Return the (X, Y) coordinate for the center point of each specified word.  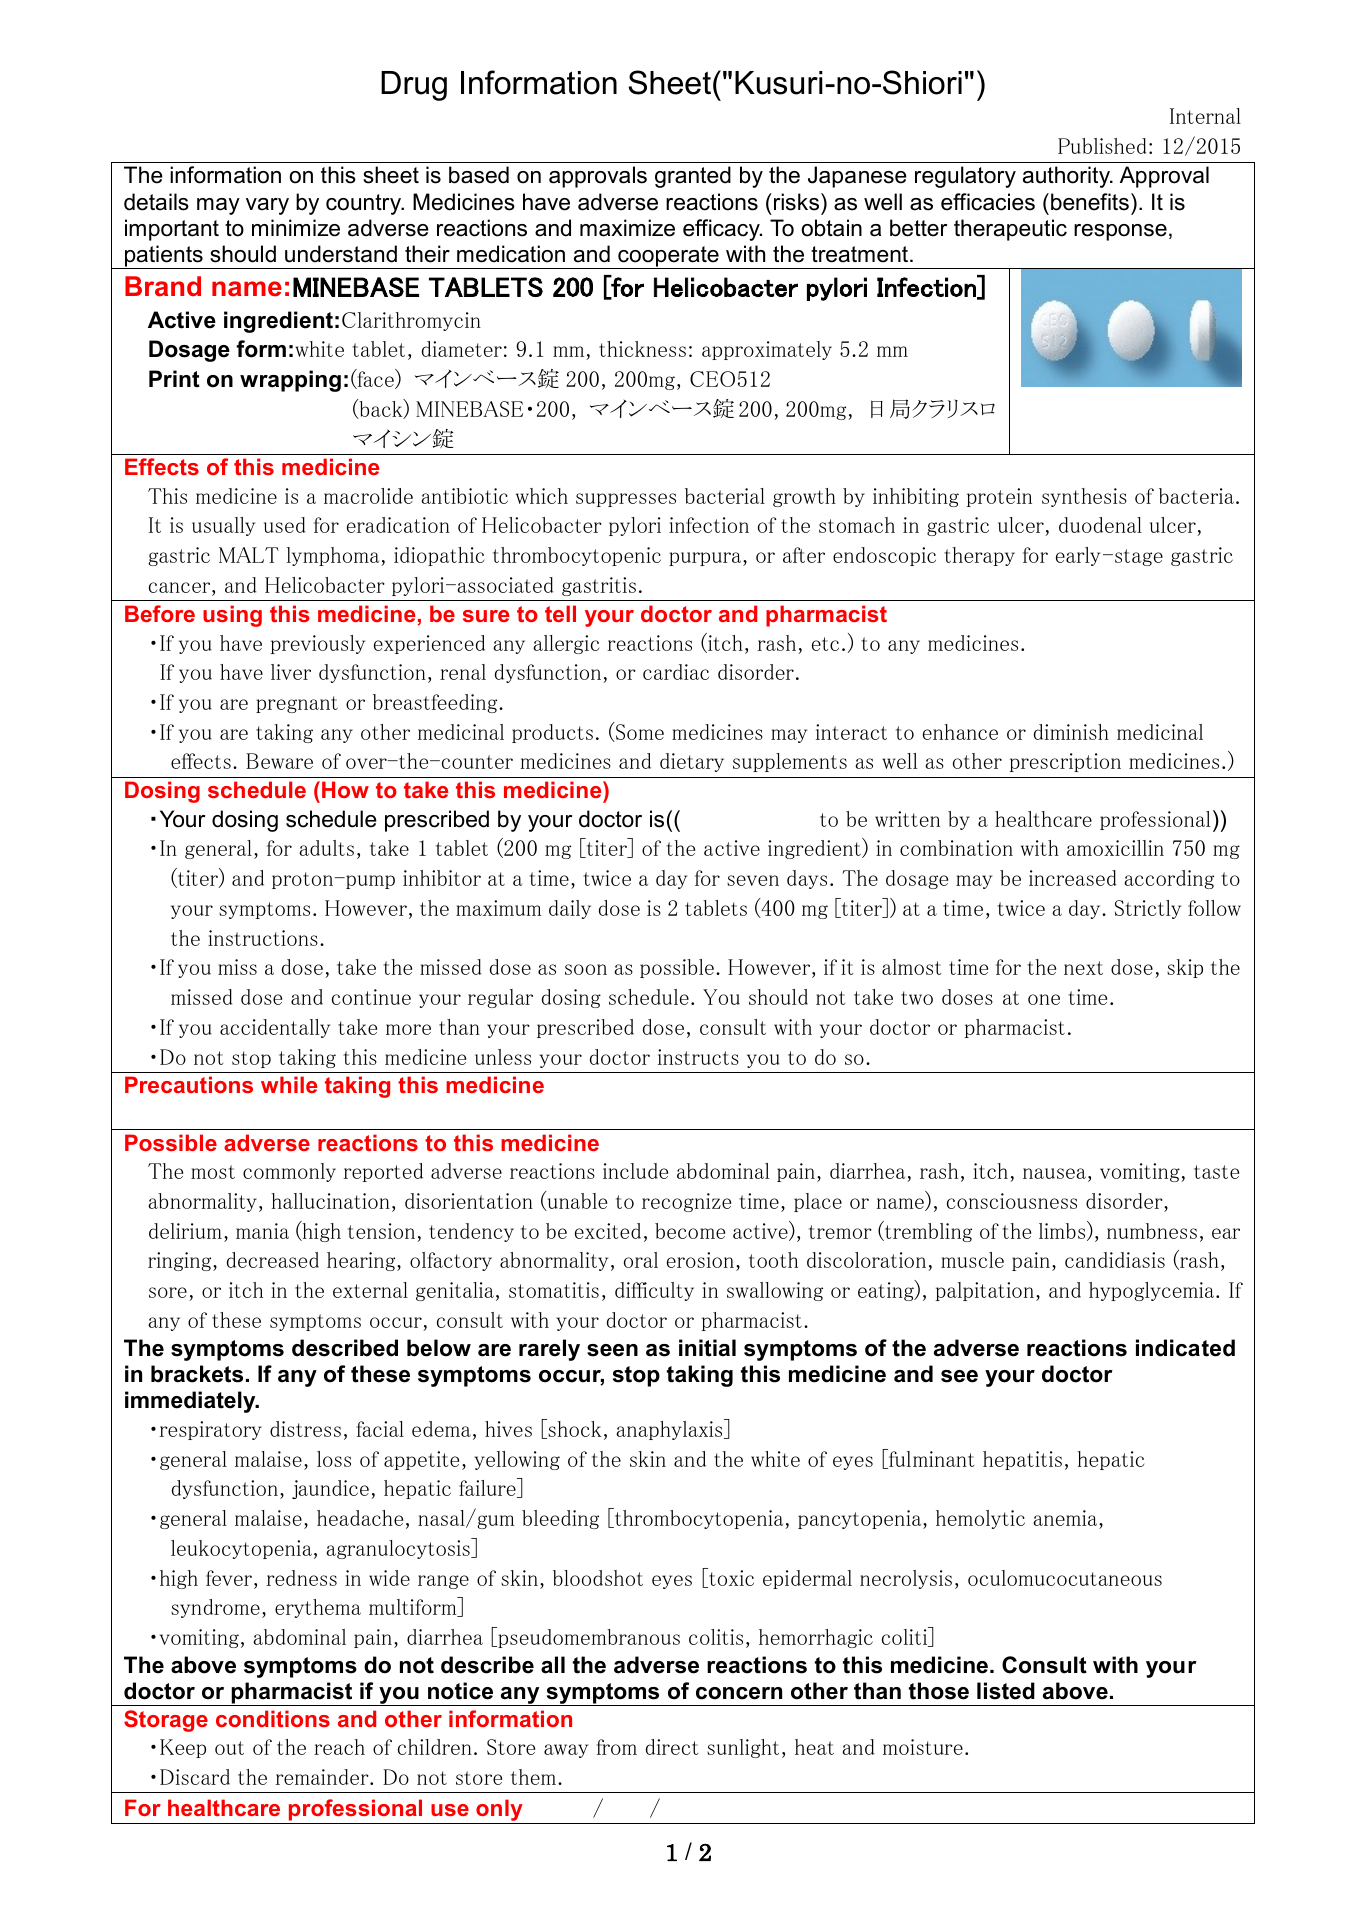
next (1083, 968)
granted (693, 177)
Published (1102, 146)
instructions (263, 938)
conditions (273, 1718)
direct (672, 1747)
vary (267, 206)
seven (753, 880)
